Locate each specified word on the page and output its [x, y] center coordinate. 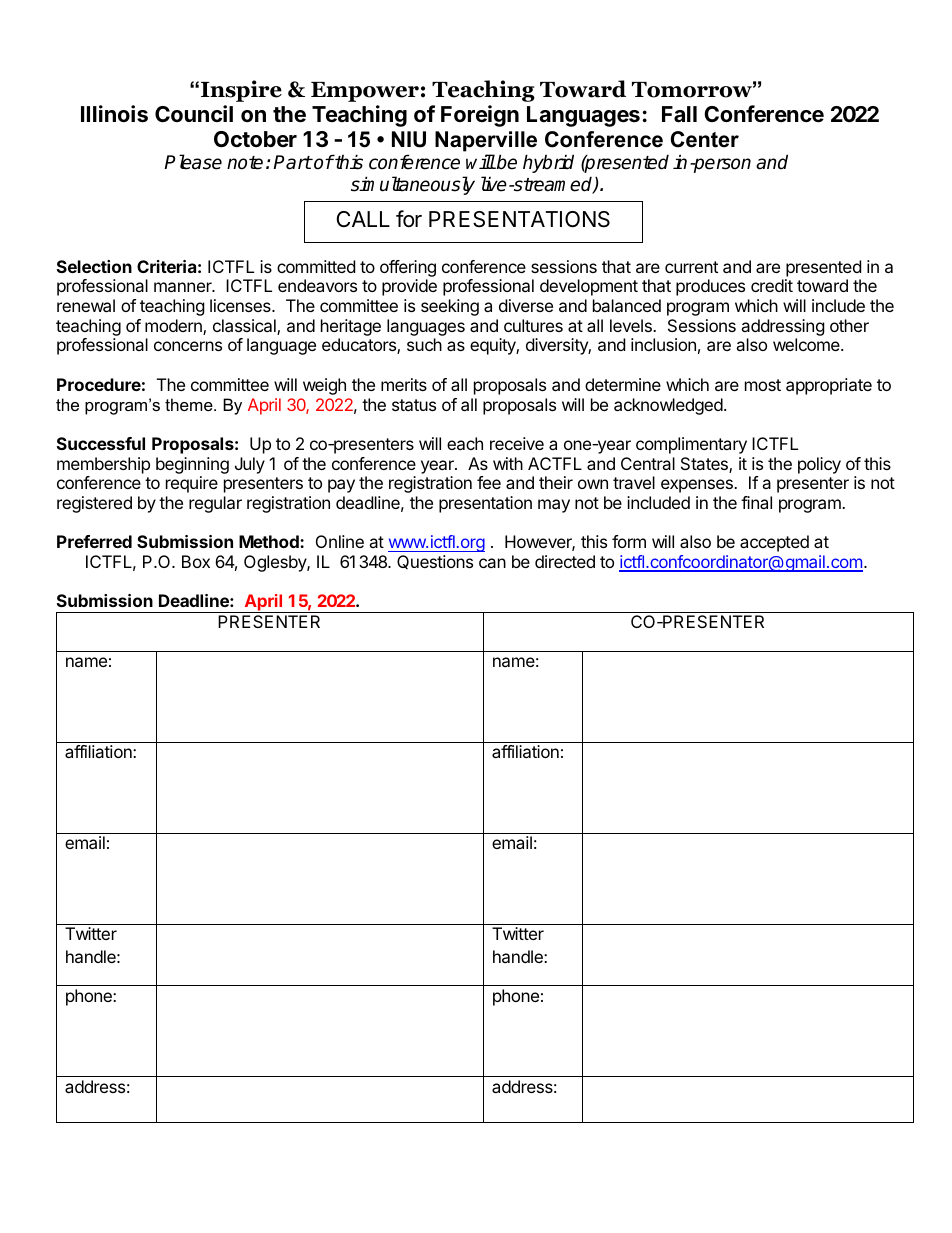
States [705, 465]
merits [404, 384]
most [763, 385]
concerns [188, 346]
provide [409, 287]
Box [196, 561]
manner [184, 287]
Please [193, 162]
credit [772, 285]
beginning [192, 465]
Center [705, 139]
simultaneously [413, 185]
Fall [679, 114]
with [508, 463]
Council [194, 113]
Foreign [480, 116]
